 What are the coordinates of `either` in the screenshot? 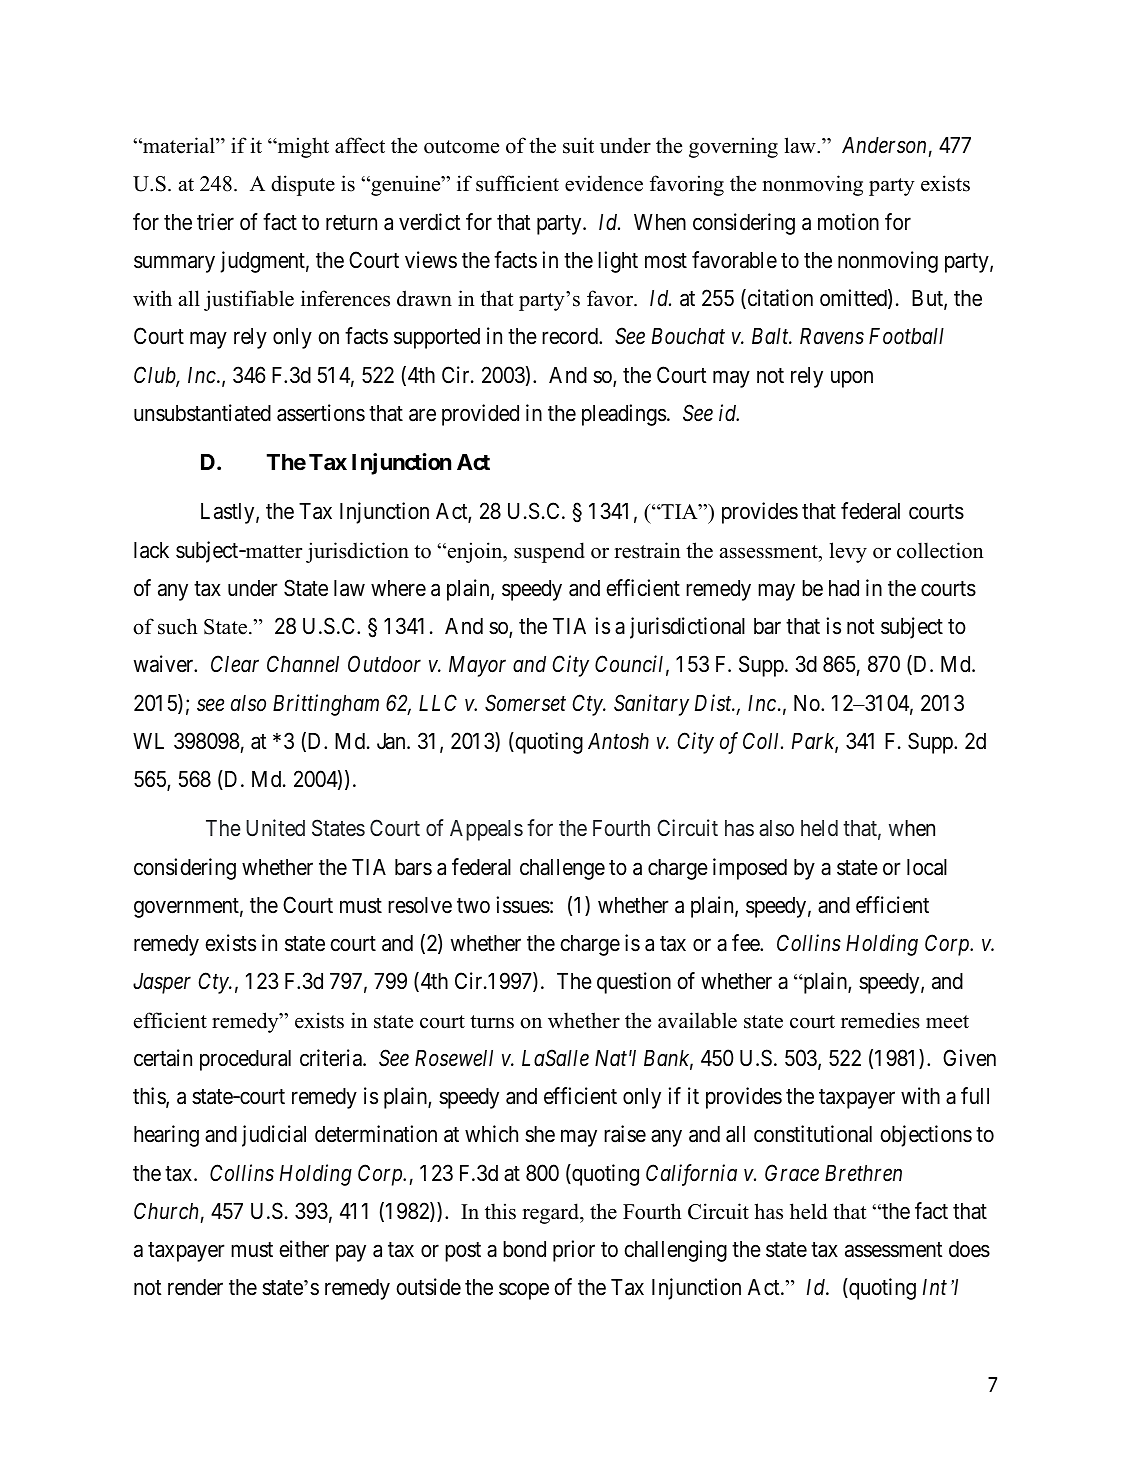 It's located at (304, 1249).
